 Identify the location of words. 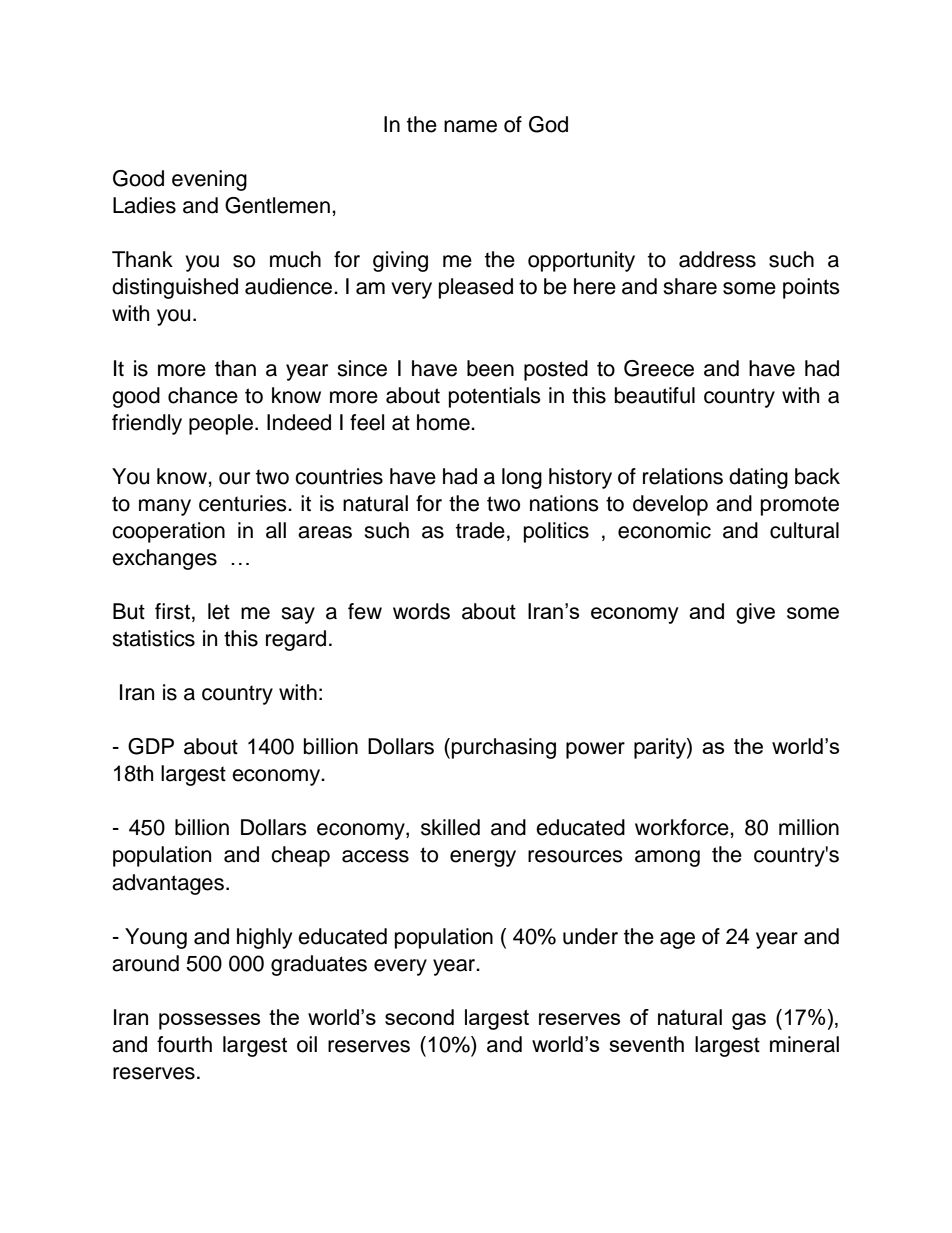
(421, 611).
